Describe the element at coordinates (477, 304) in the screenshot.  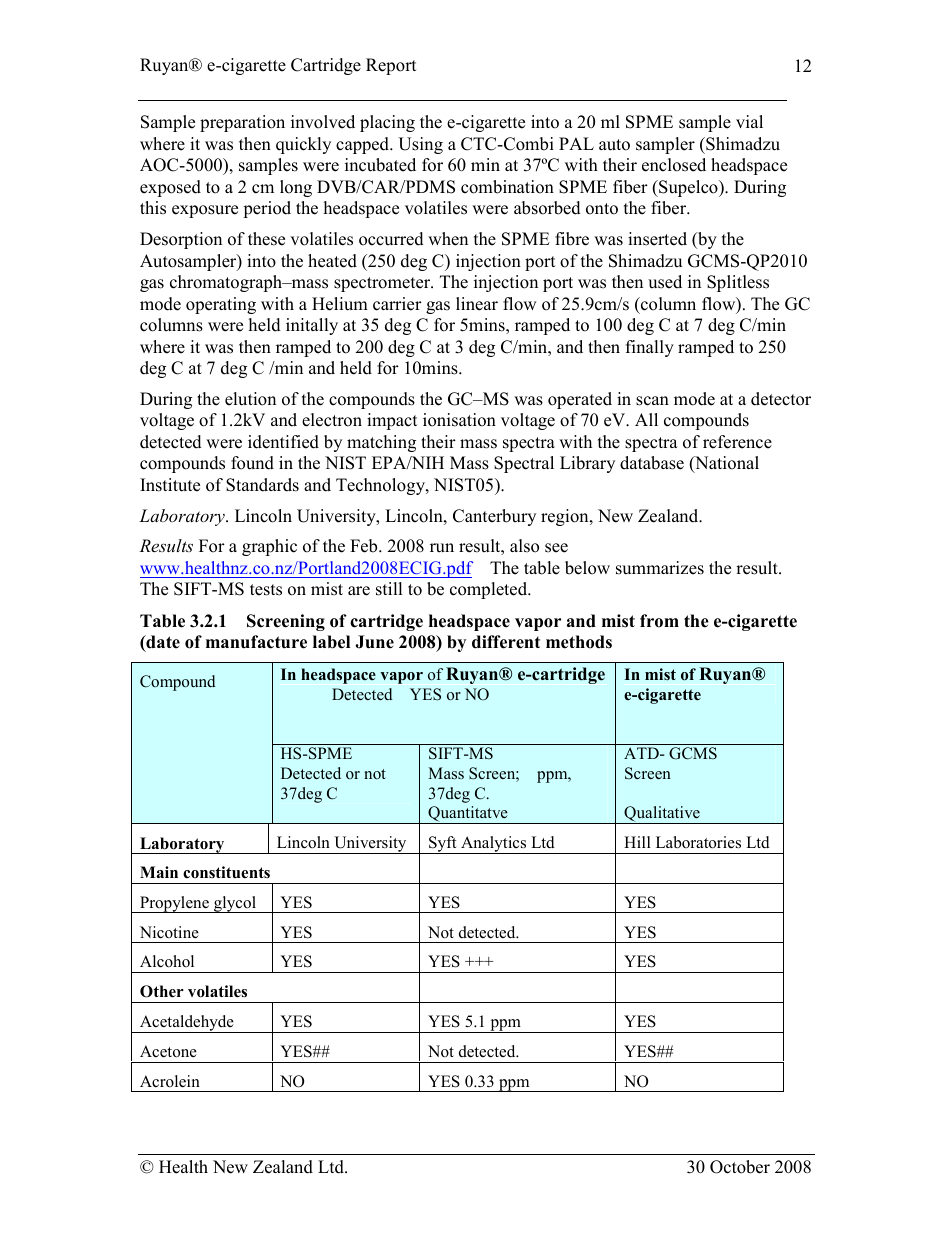
I see `linear` at that location.
